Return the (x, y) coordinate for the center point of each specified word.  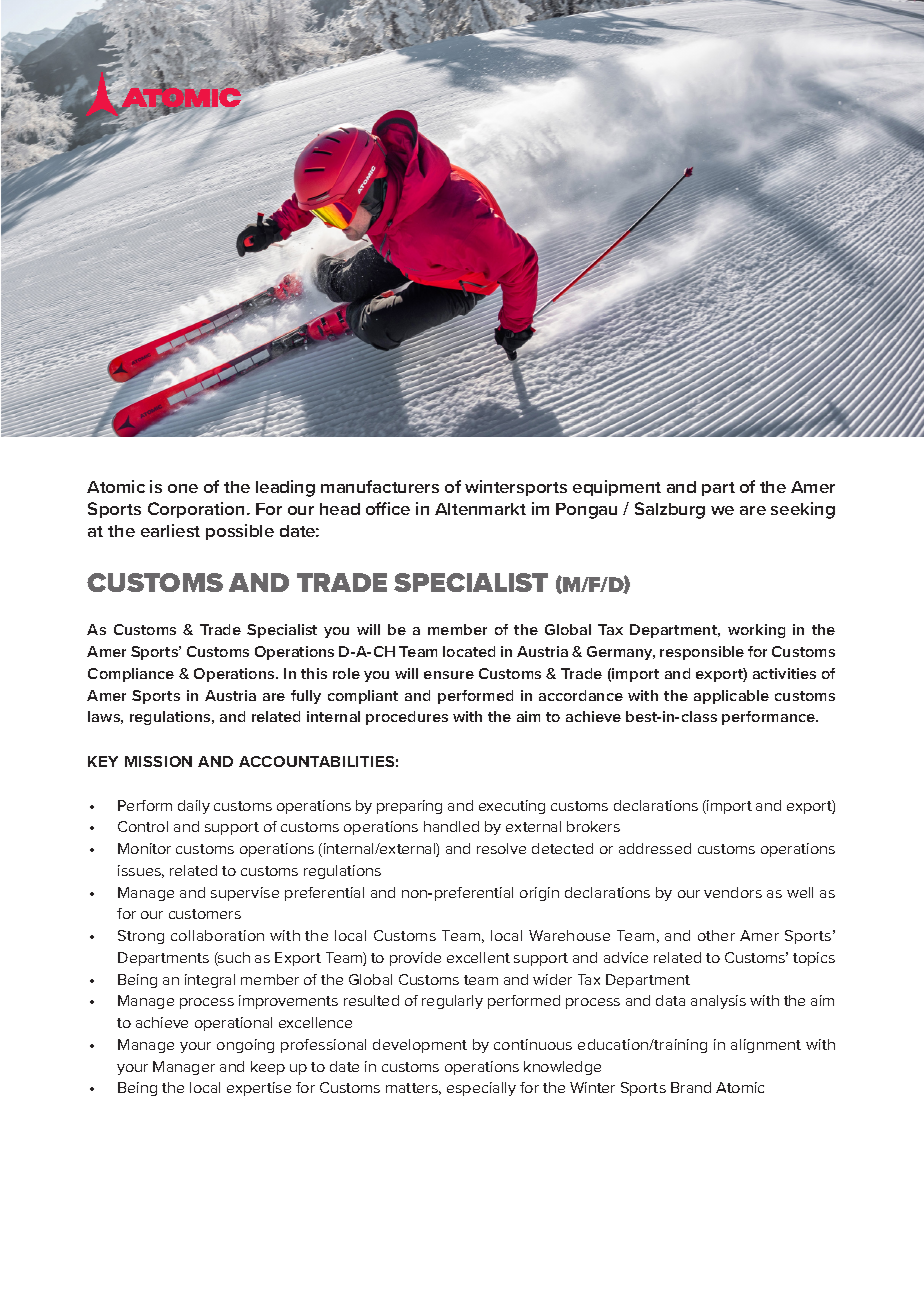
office (388, 508)
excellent (478, 957)
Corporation (196, 510)
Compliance (131, 675)
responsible (702, 653)
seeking (803, 510)
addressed (655, 848)
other (716, 935)
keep (268, 1068)
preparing (409, 807)
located (469, 651)
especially (481, 1089)
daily (194, 807)
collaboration (217, 935)
